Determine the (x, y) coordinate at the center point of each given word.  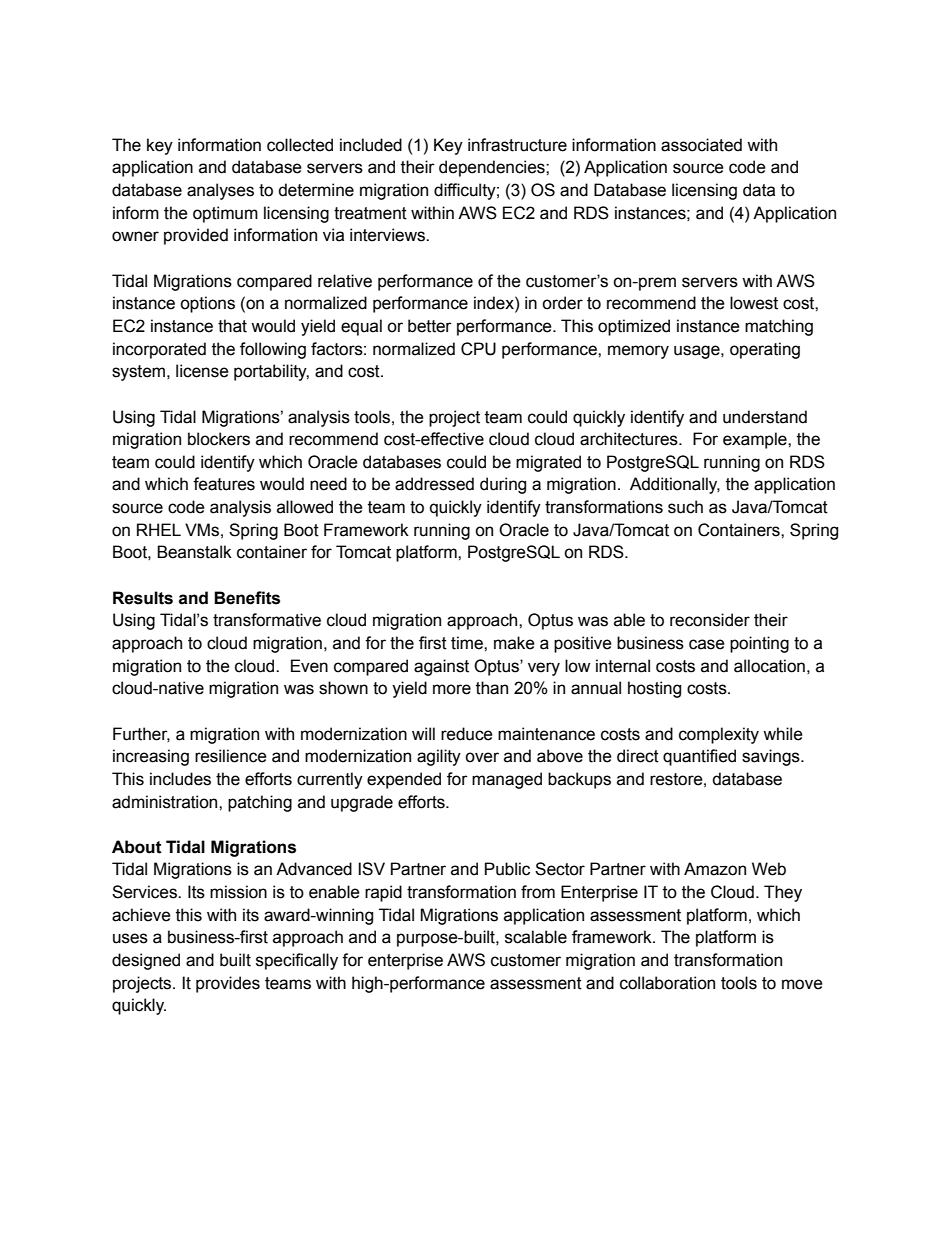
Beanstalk (194, 552)
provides (228, 984)
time (468, 643)
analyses (220, 191)
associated (701, 145)
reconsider (710, 620)
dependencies (493, 168)
